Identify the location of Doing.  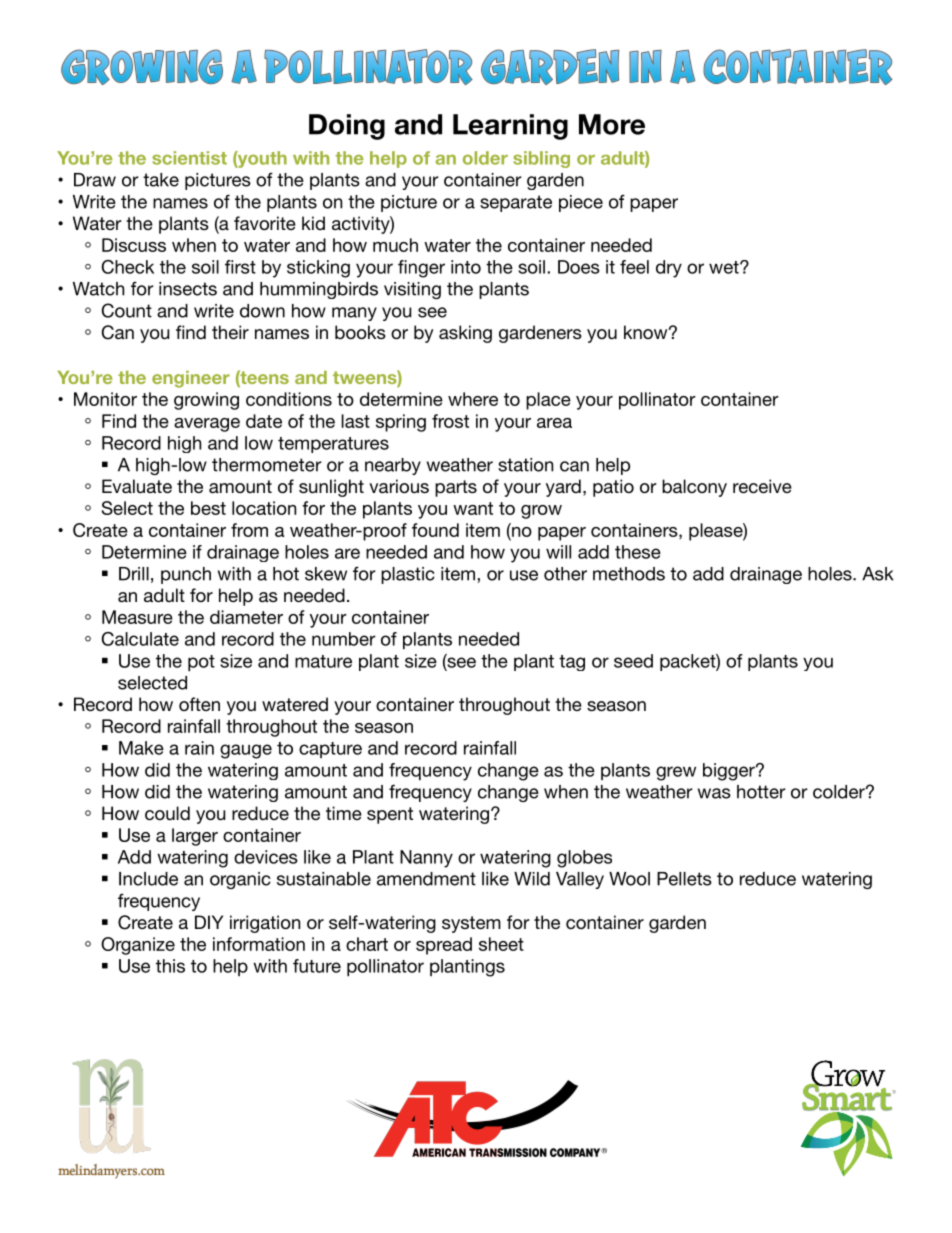
(347, 127).
